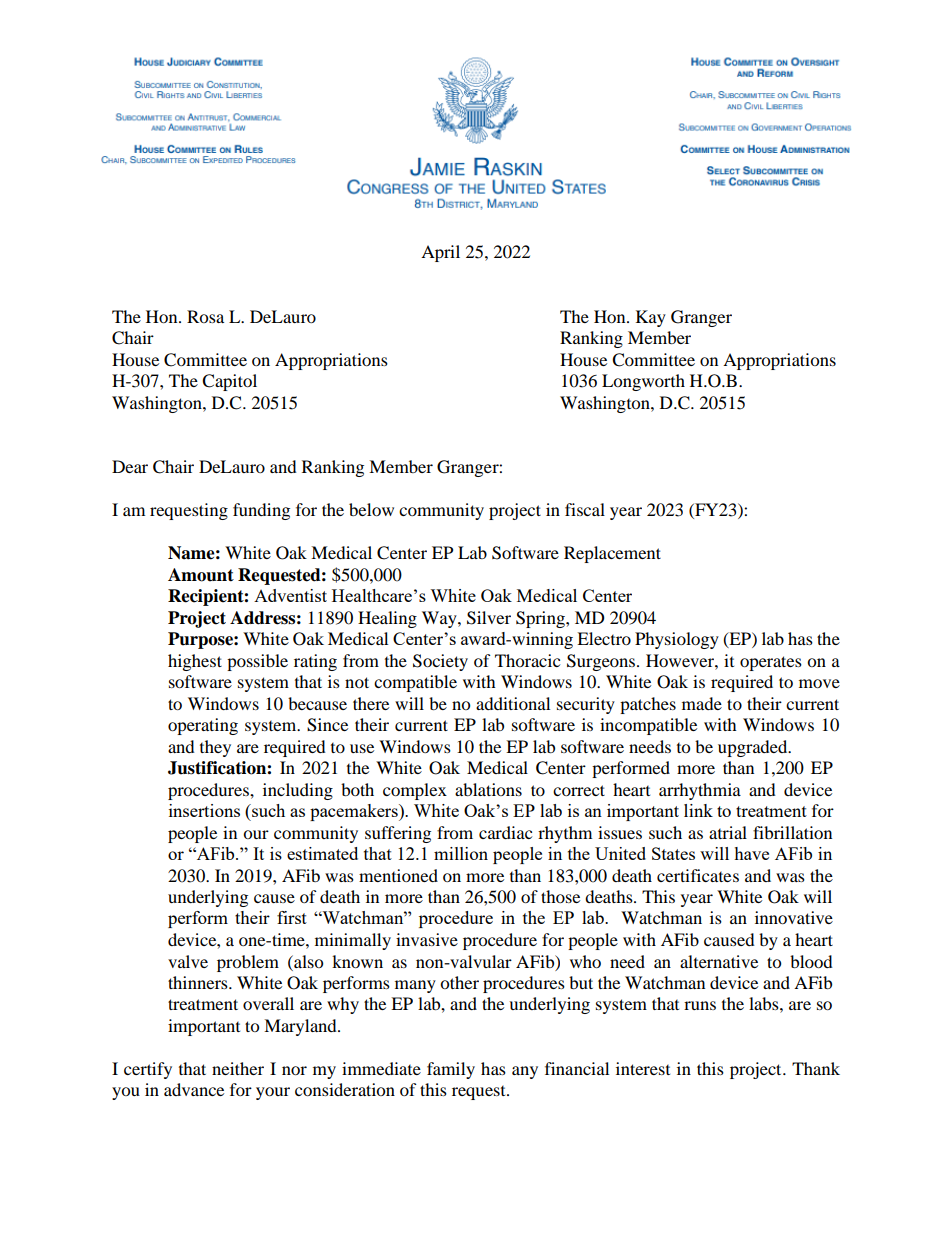 The height and width of the screenshot is (1233, 952). I want to click on family, so click(451, 1070).
